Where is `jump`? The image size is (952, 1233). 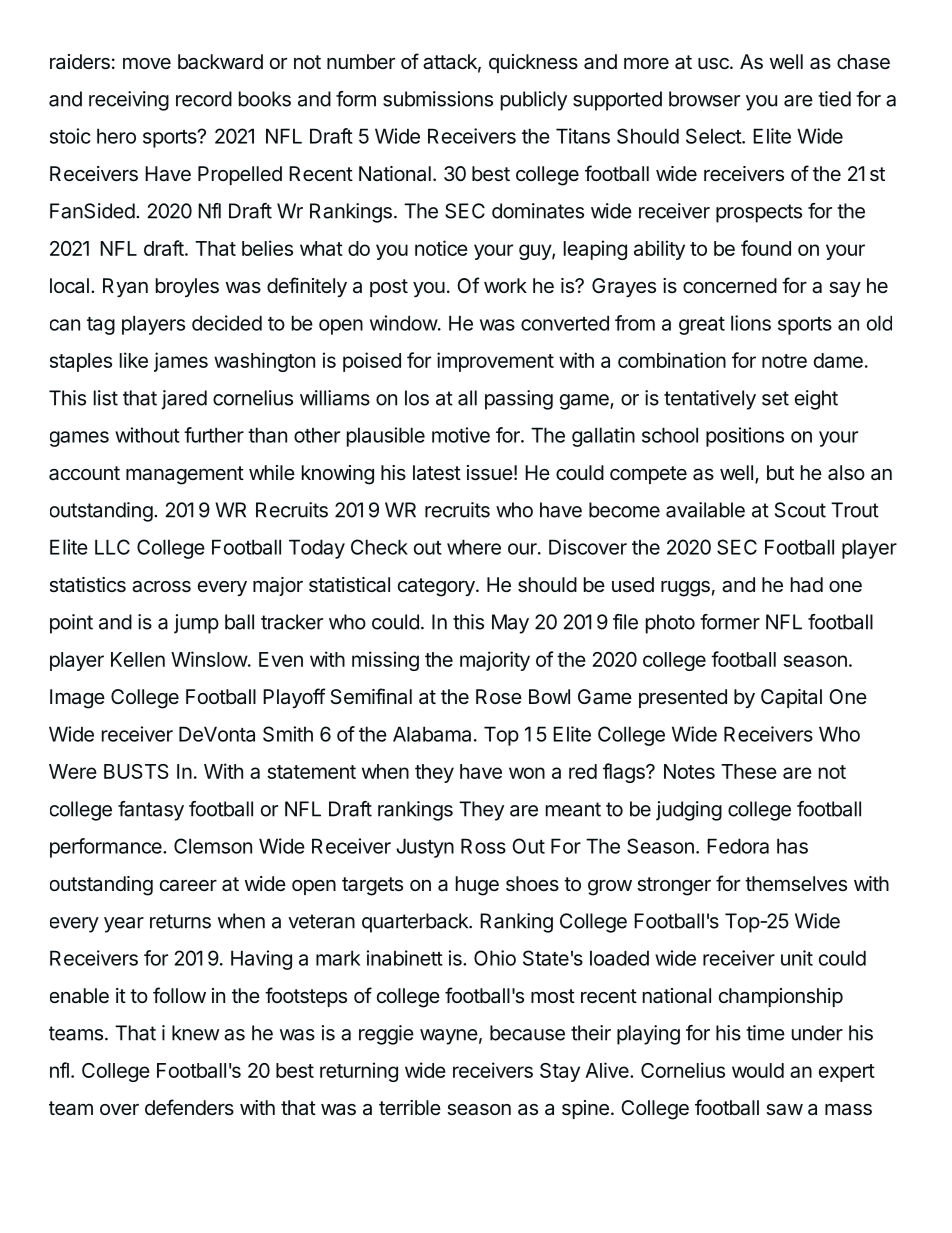 jump is located at coordinates (196, 624).
